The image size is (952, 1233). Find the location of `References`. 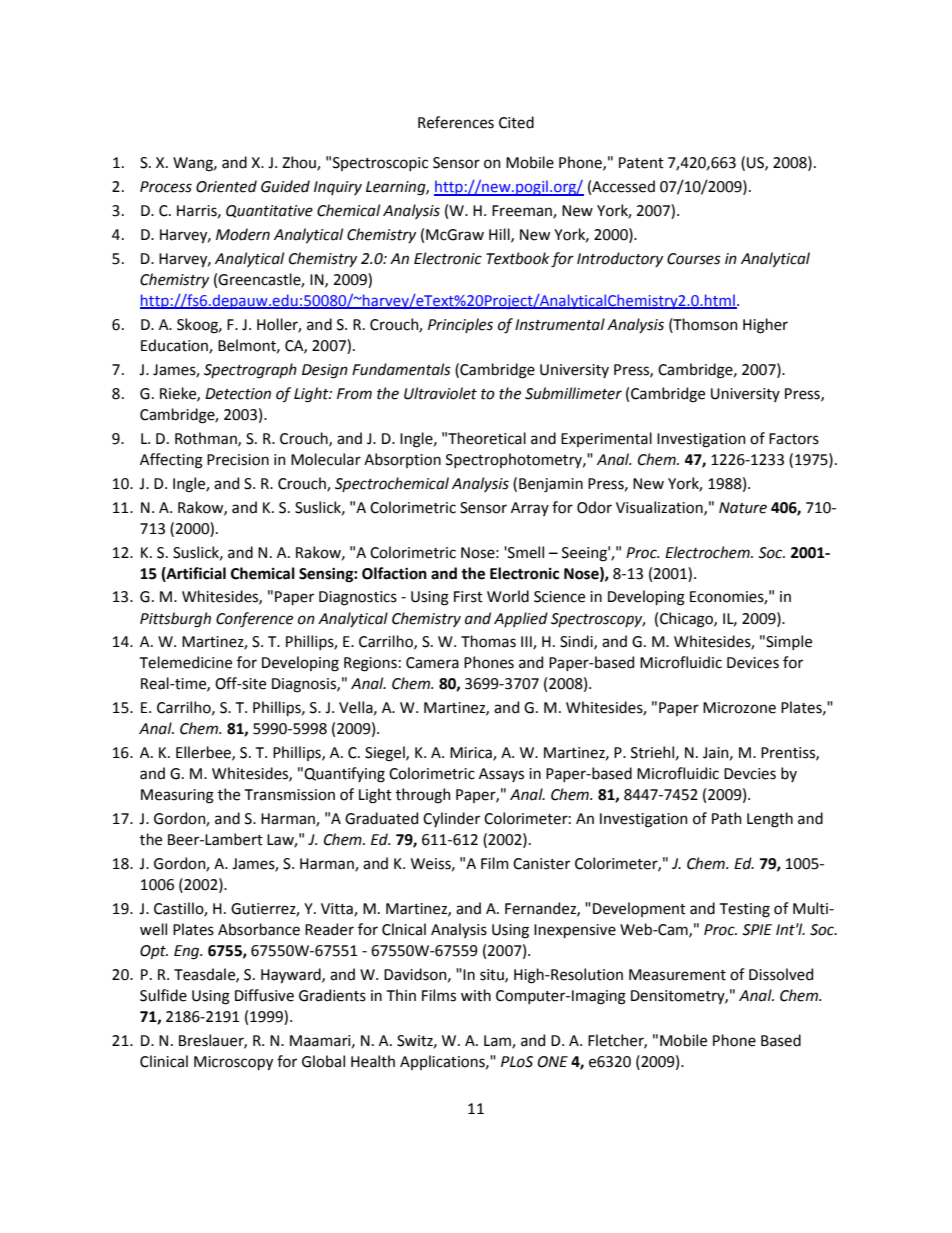

References is located at coordinates (456, 122).
